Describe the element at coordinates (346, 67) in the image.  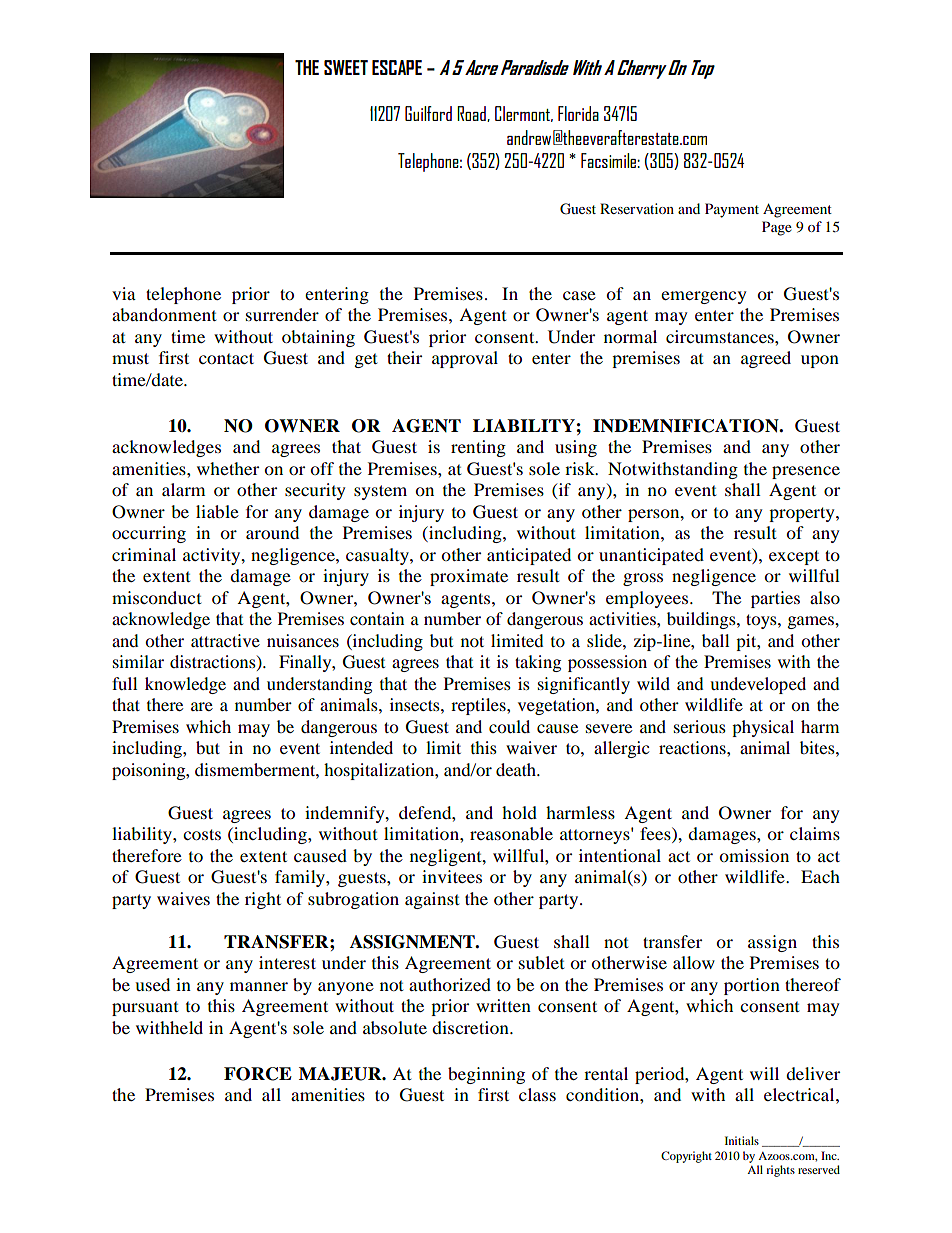
I see `SWEET` at that location.
